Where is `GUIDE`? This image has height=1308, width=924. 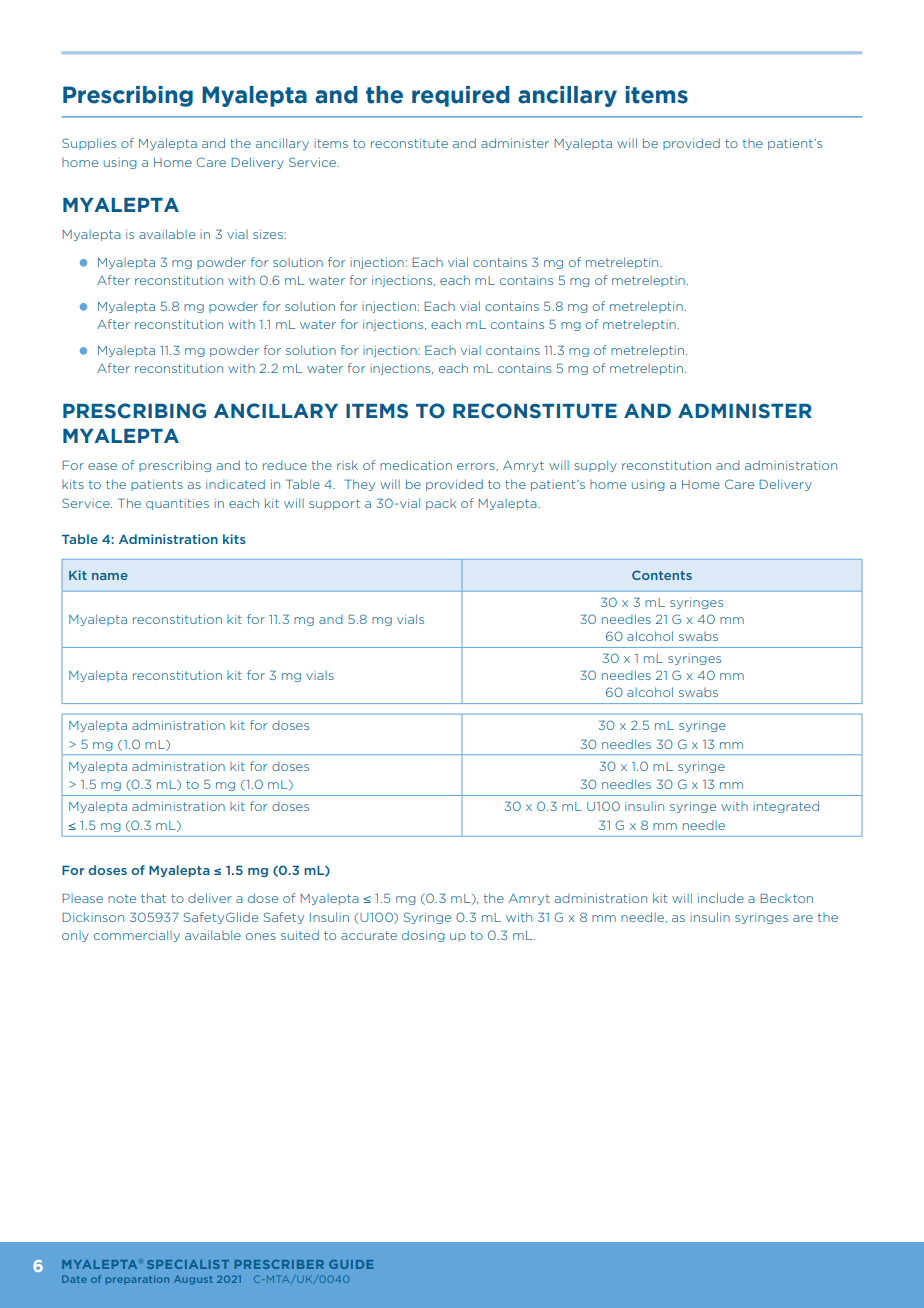 GUIDE is located at coordinates (351, 1264).
